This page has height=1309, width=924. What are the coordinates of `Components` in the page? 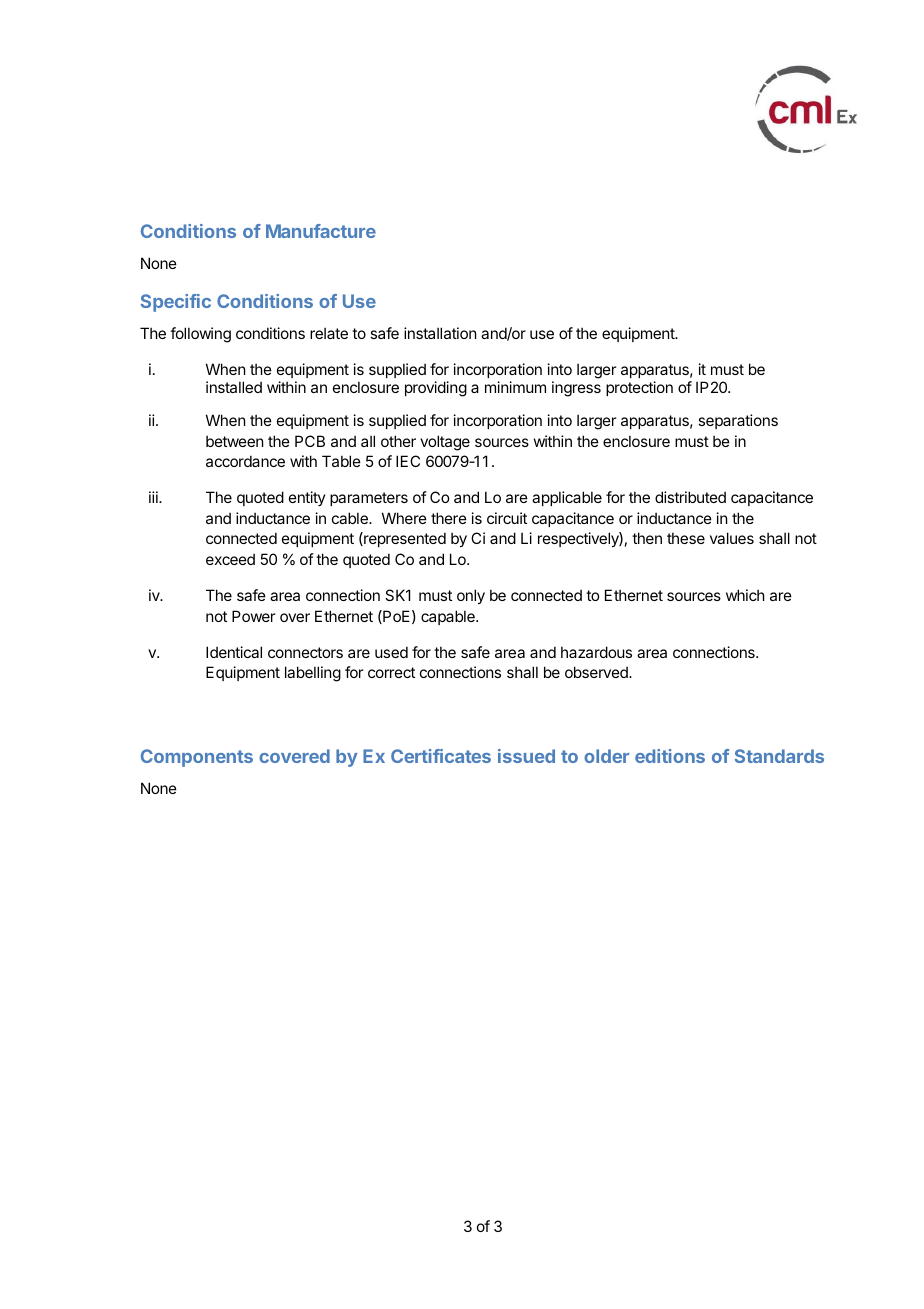 It's located at (197, 758).
